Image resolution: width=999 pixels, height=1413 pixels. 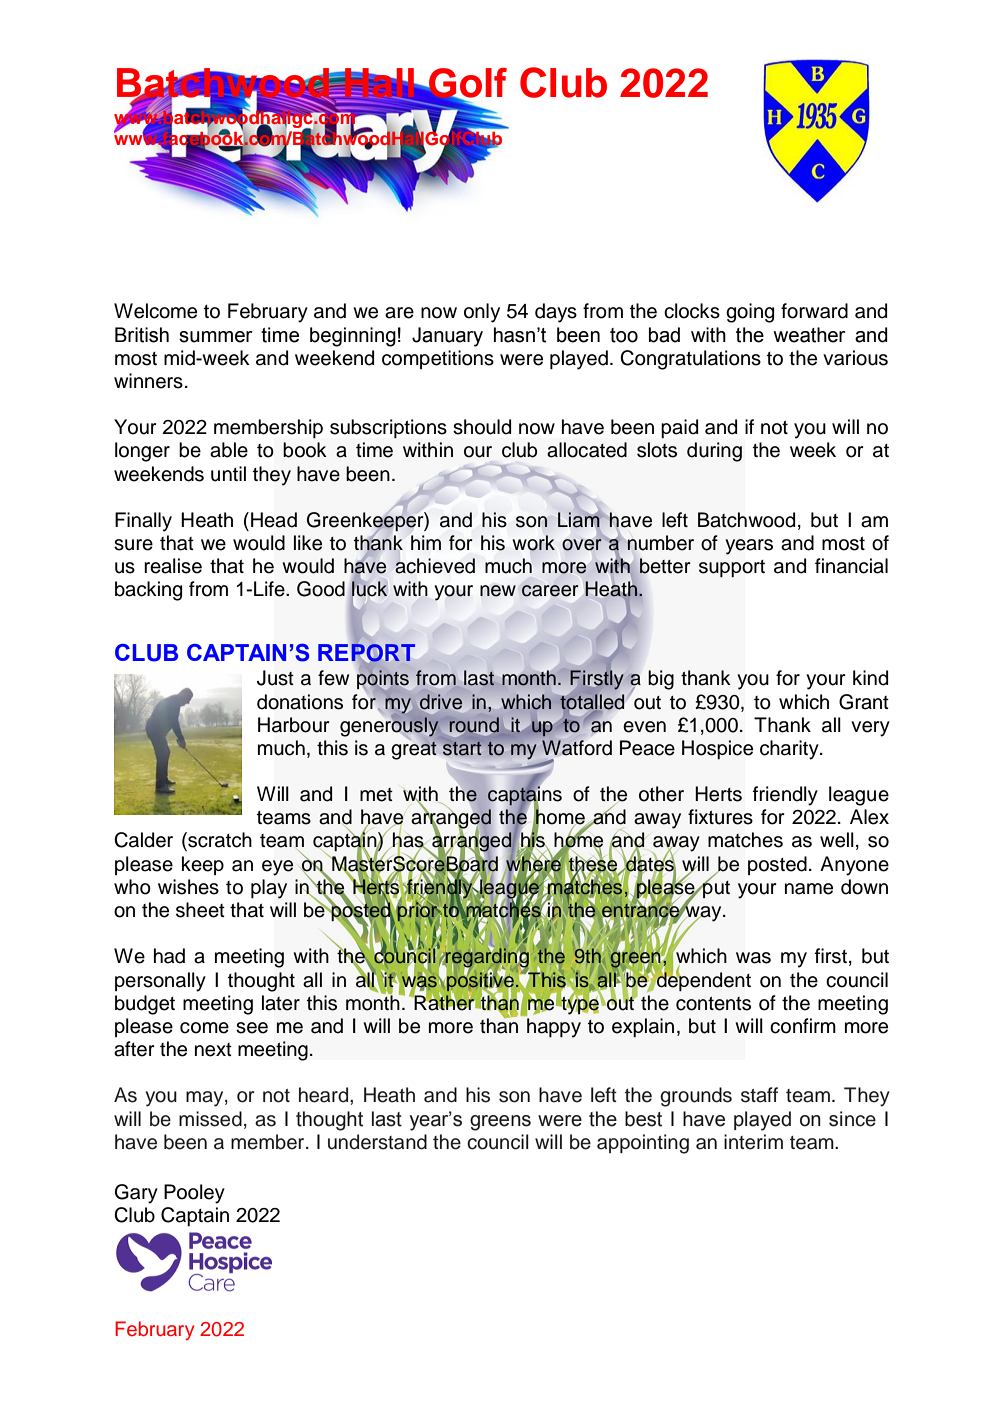 What do you see at coordinates (732, 568) in the document?
I see `support` at bounding box center [732, 568].
